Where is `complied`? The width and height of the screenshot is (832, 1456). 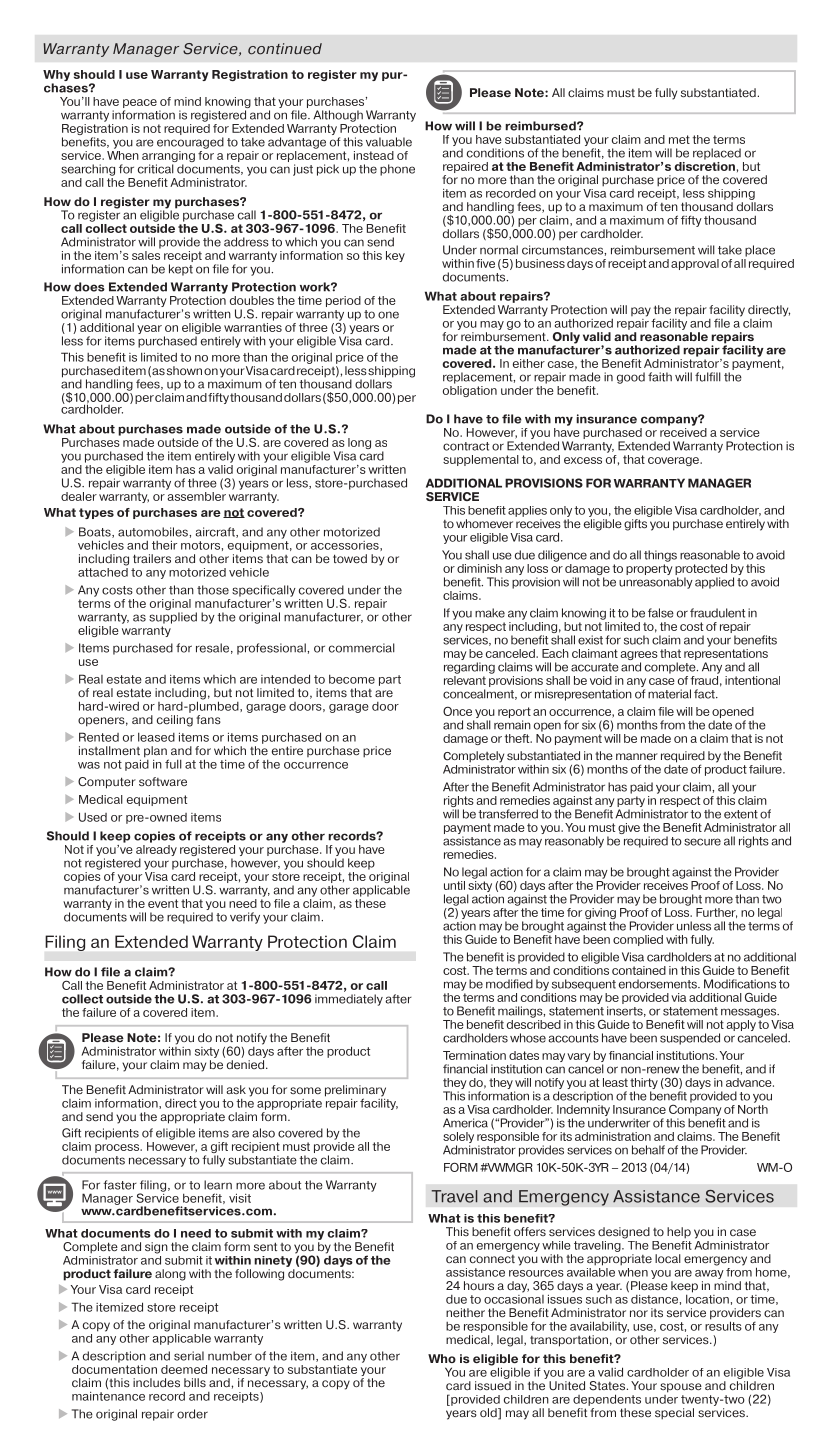
complied is located at coordinates (638, 940).
